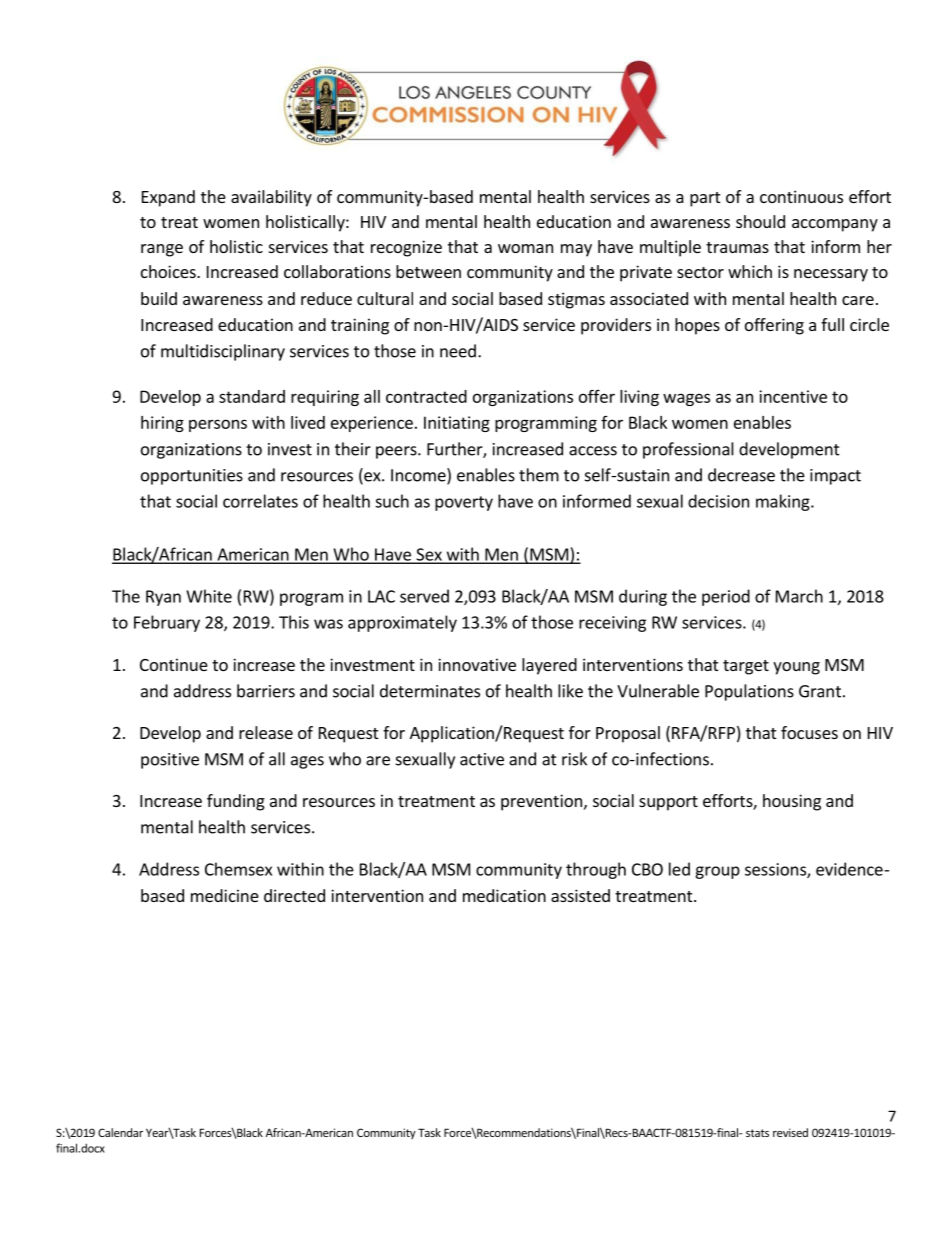 This image has height=1233, width=952. I want to click on sessions, so click(776, 870).
